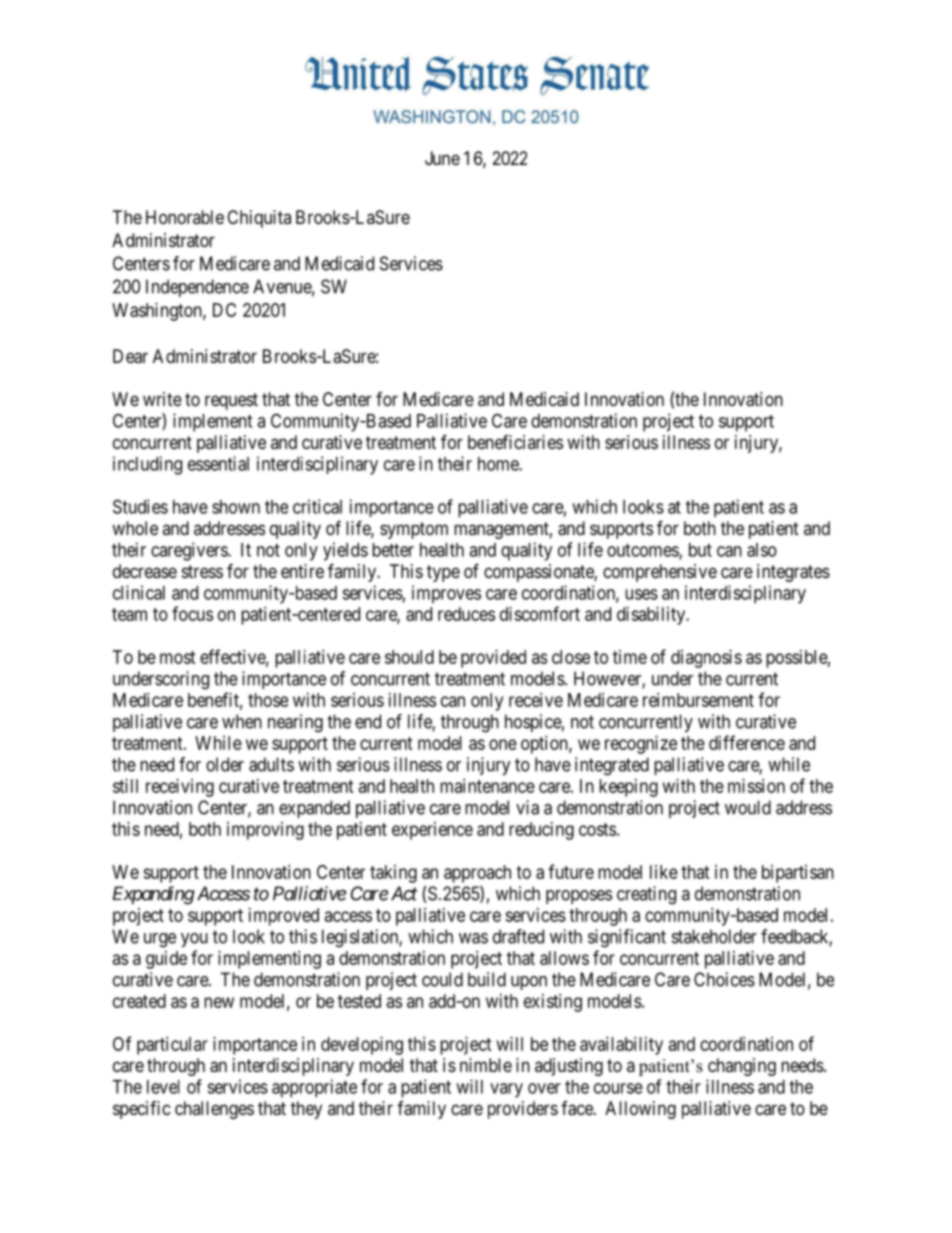  Describe the element at coordinates (192, 613) in the image. I see `focus` at that location.
